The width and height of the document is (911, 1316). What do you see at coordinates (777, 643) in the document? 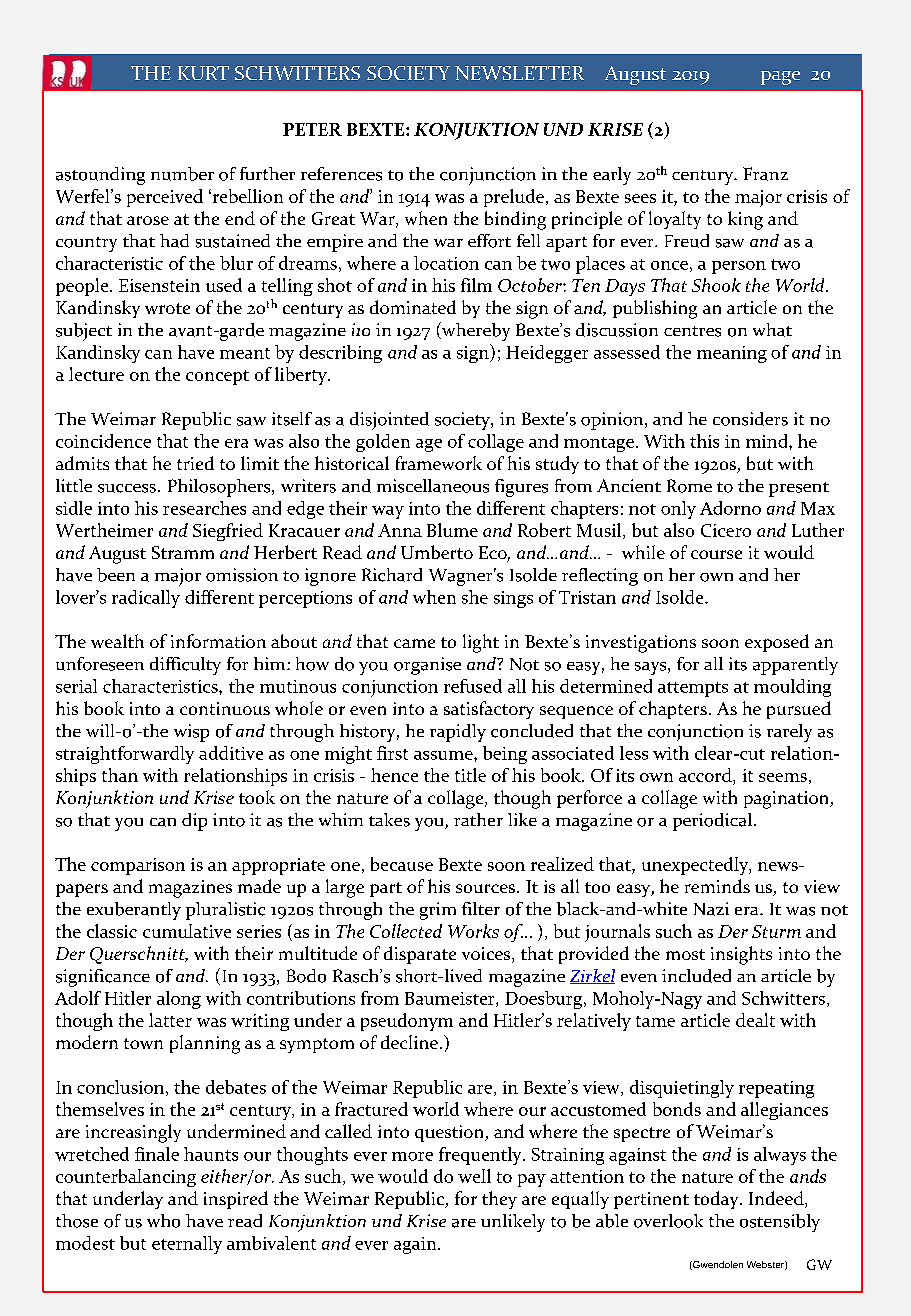
I see `exposed` at bounding box center [777, 643].
